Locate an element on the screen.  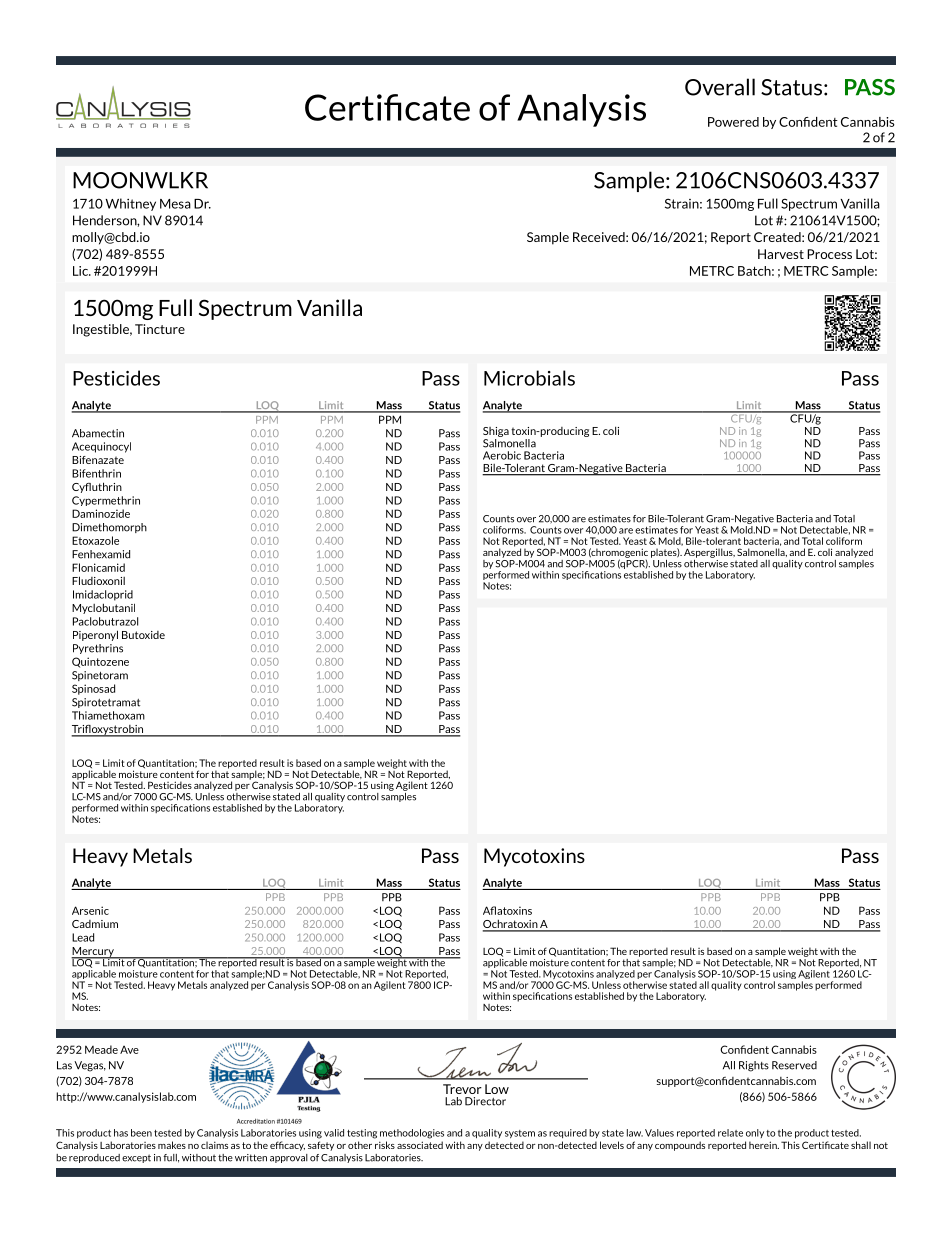
Director is located at coordinates (485, 1101).
